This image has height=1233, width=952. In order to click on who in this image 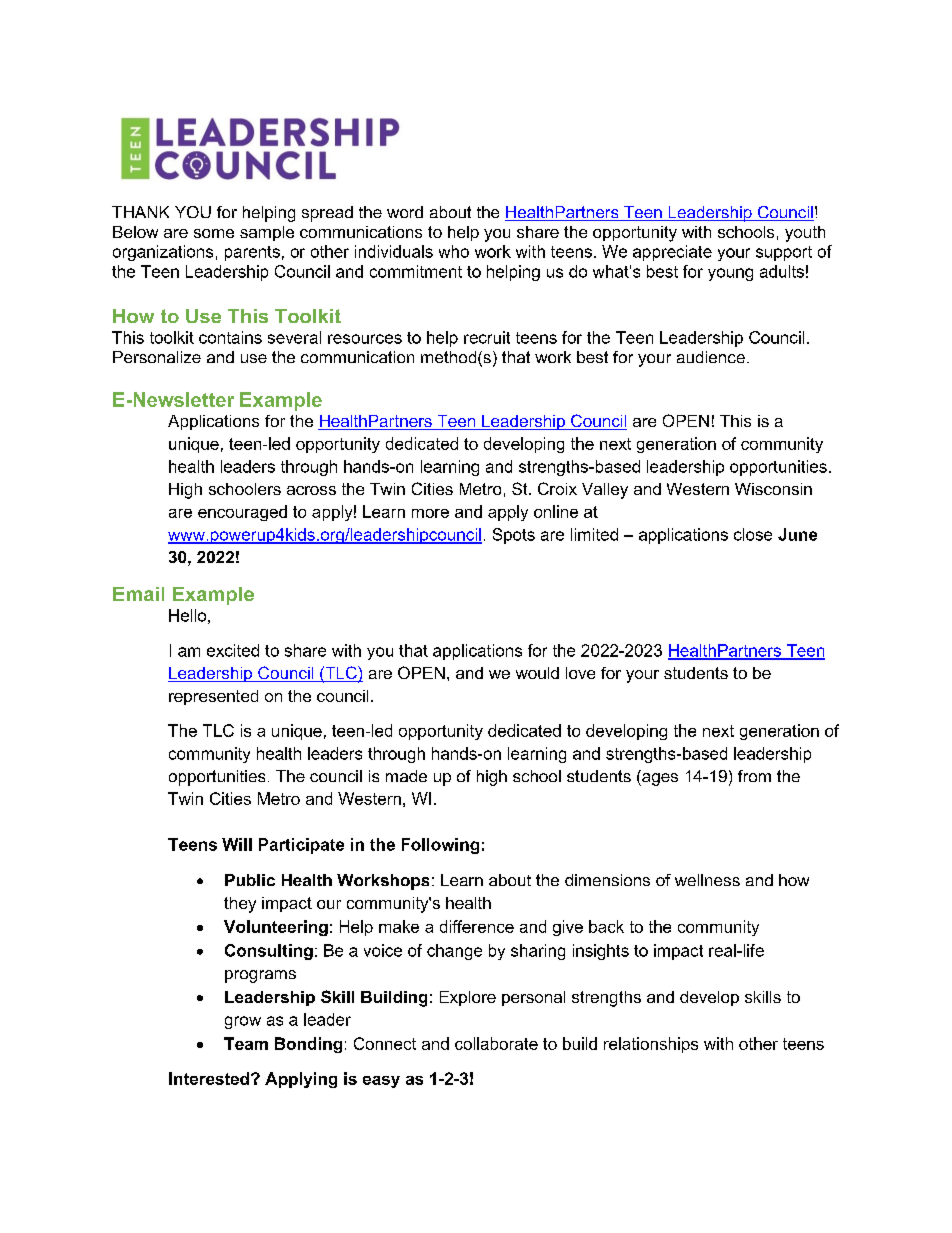, I will do `click(454, 251)`.
